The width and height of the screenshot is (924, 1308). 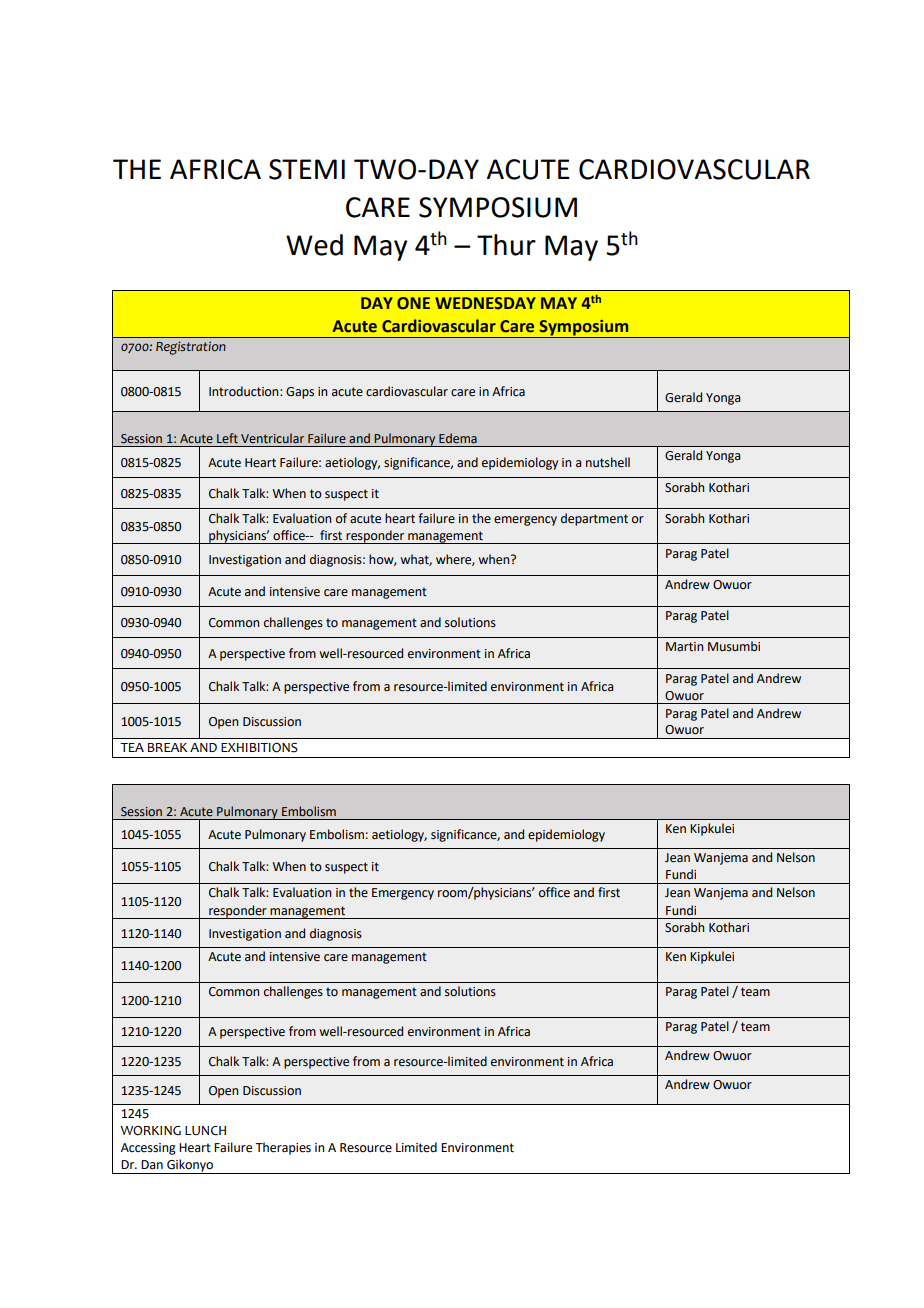 I want to click on WEDNESDAY, so click(x=485, y=303).
